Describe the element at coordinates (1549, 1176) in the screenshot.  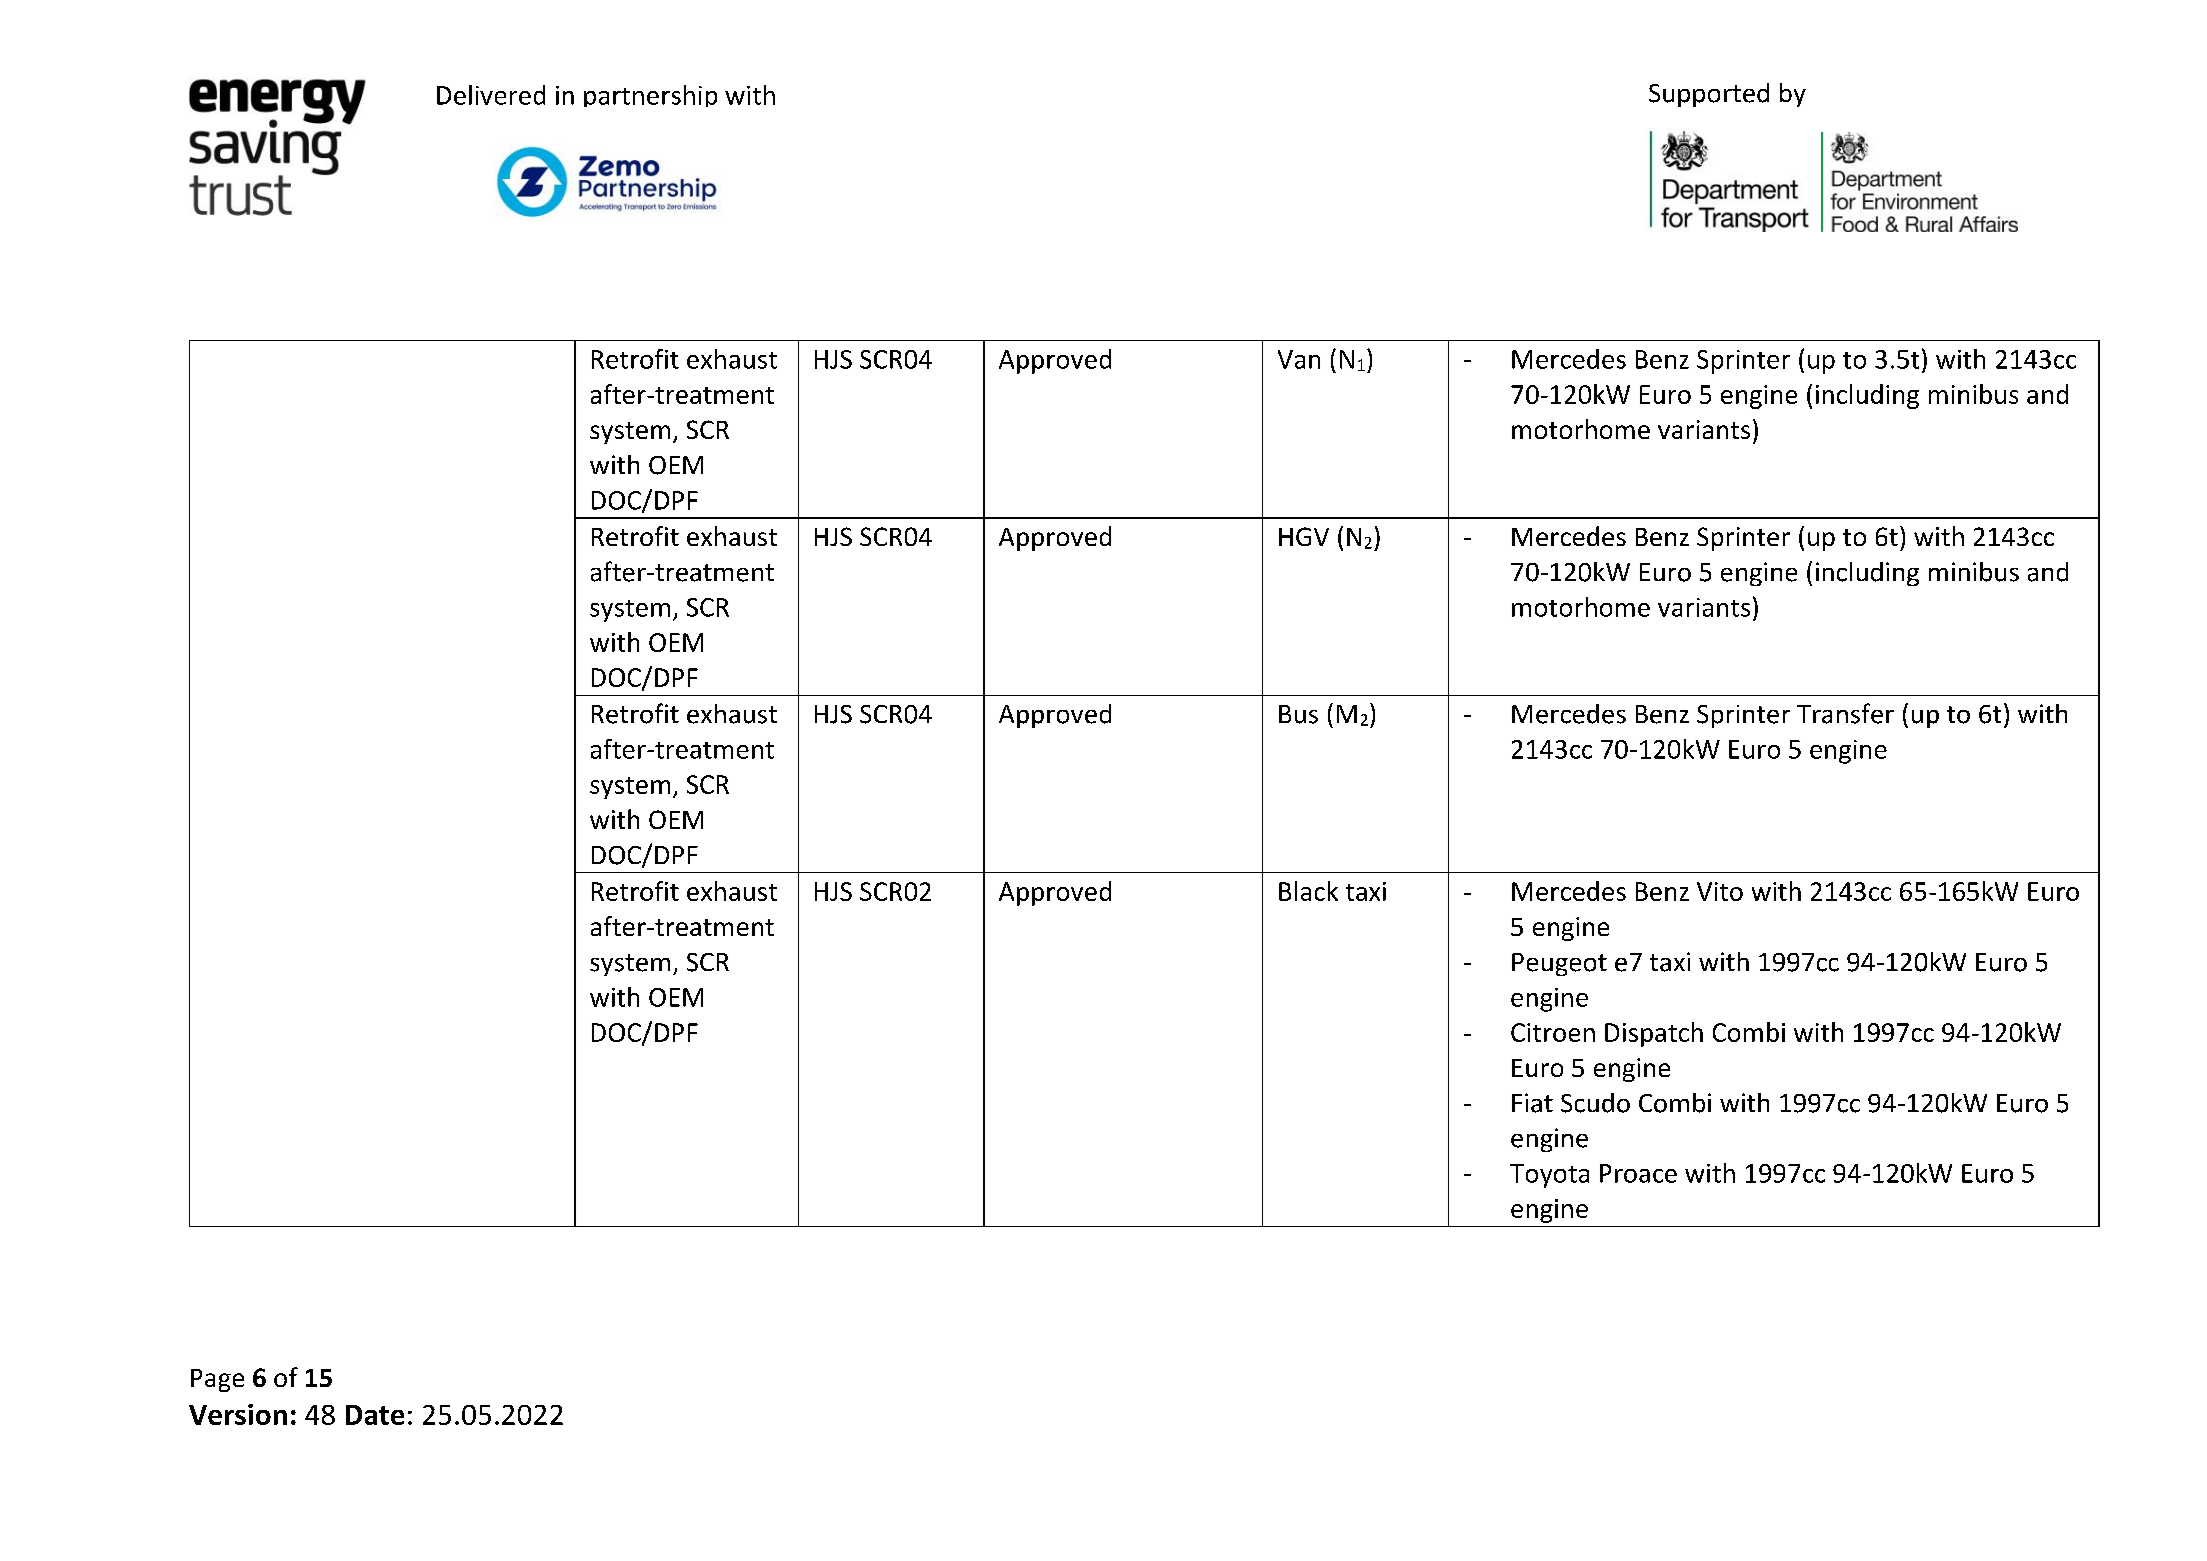
I see `Toyota` at that location.
